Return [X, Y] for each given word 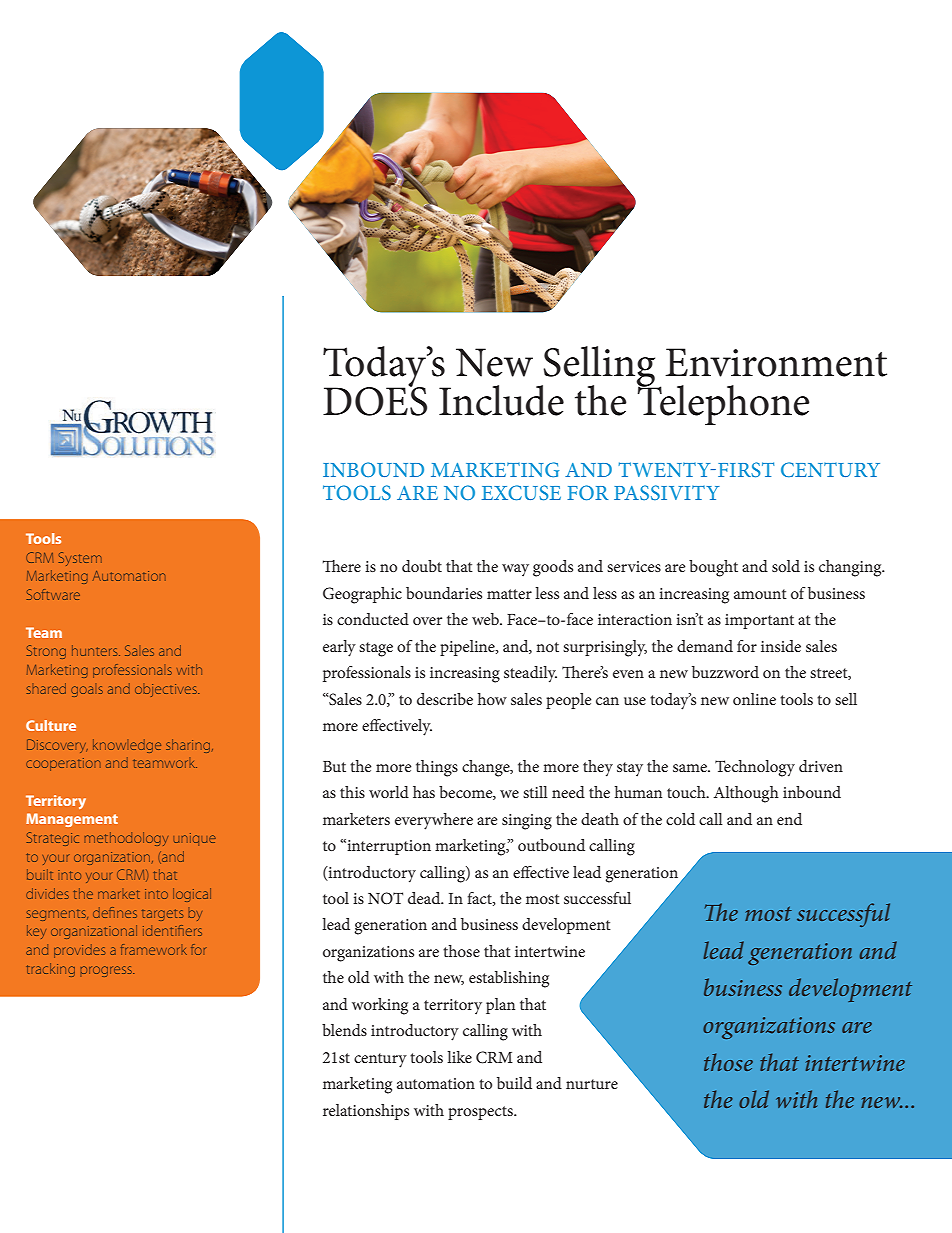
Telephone [723, 403]
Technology [755, 768]
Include [501, 400]
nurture [592, 1084]
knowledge [127, 746]
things [437, 768]
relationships [366, 1112]
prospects [481, 1113]
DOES [375, 400]
